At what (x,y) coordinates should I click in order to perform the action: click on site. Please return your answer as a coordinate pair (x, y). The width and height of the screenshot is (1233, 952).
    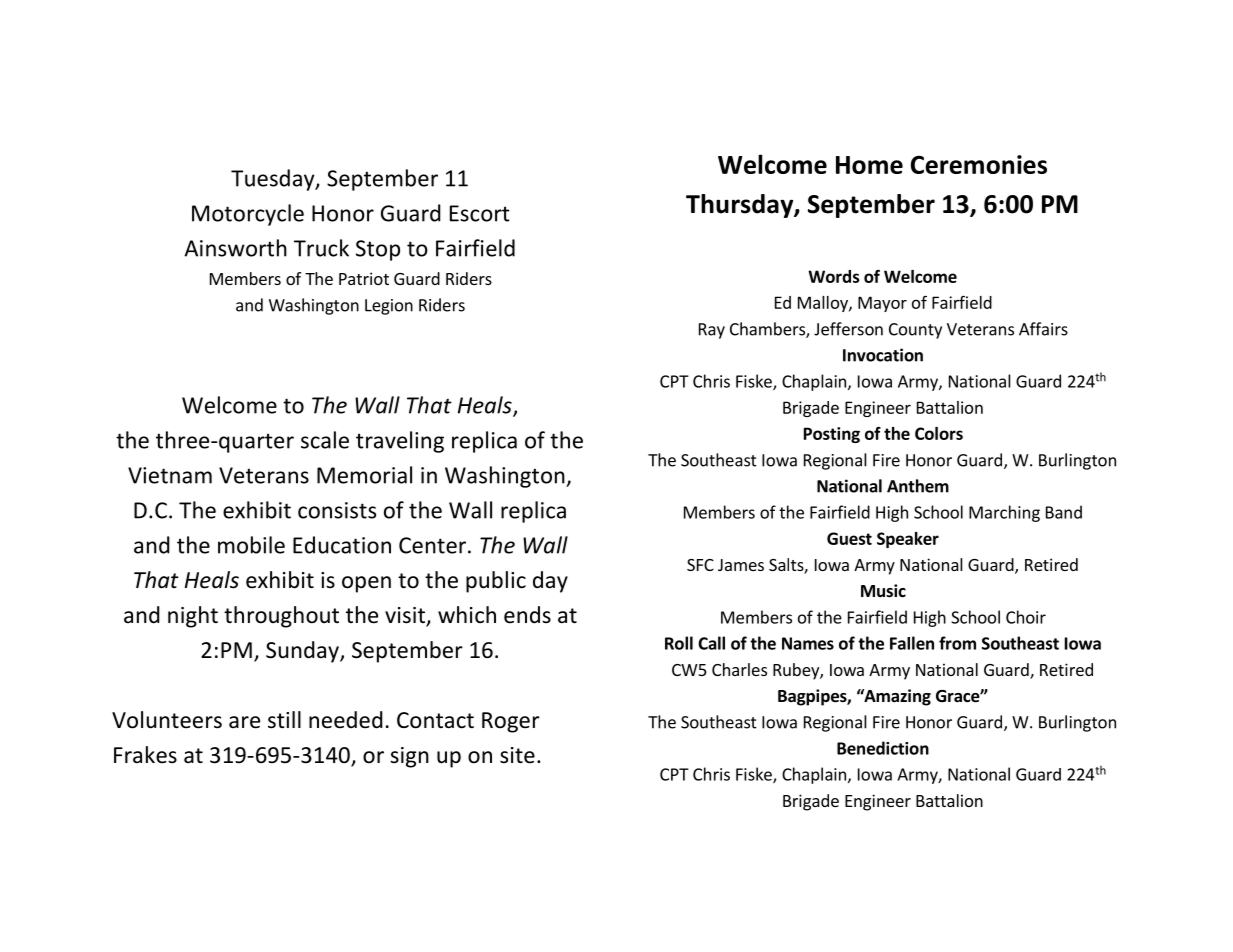
    Looking at the image, I should click on (517, 755).
